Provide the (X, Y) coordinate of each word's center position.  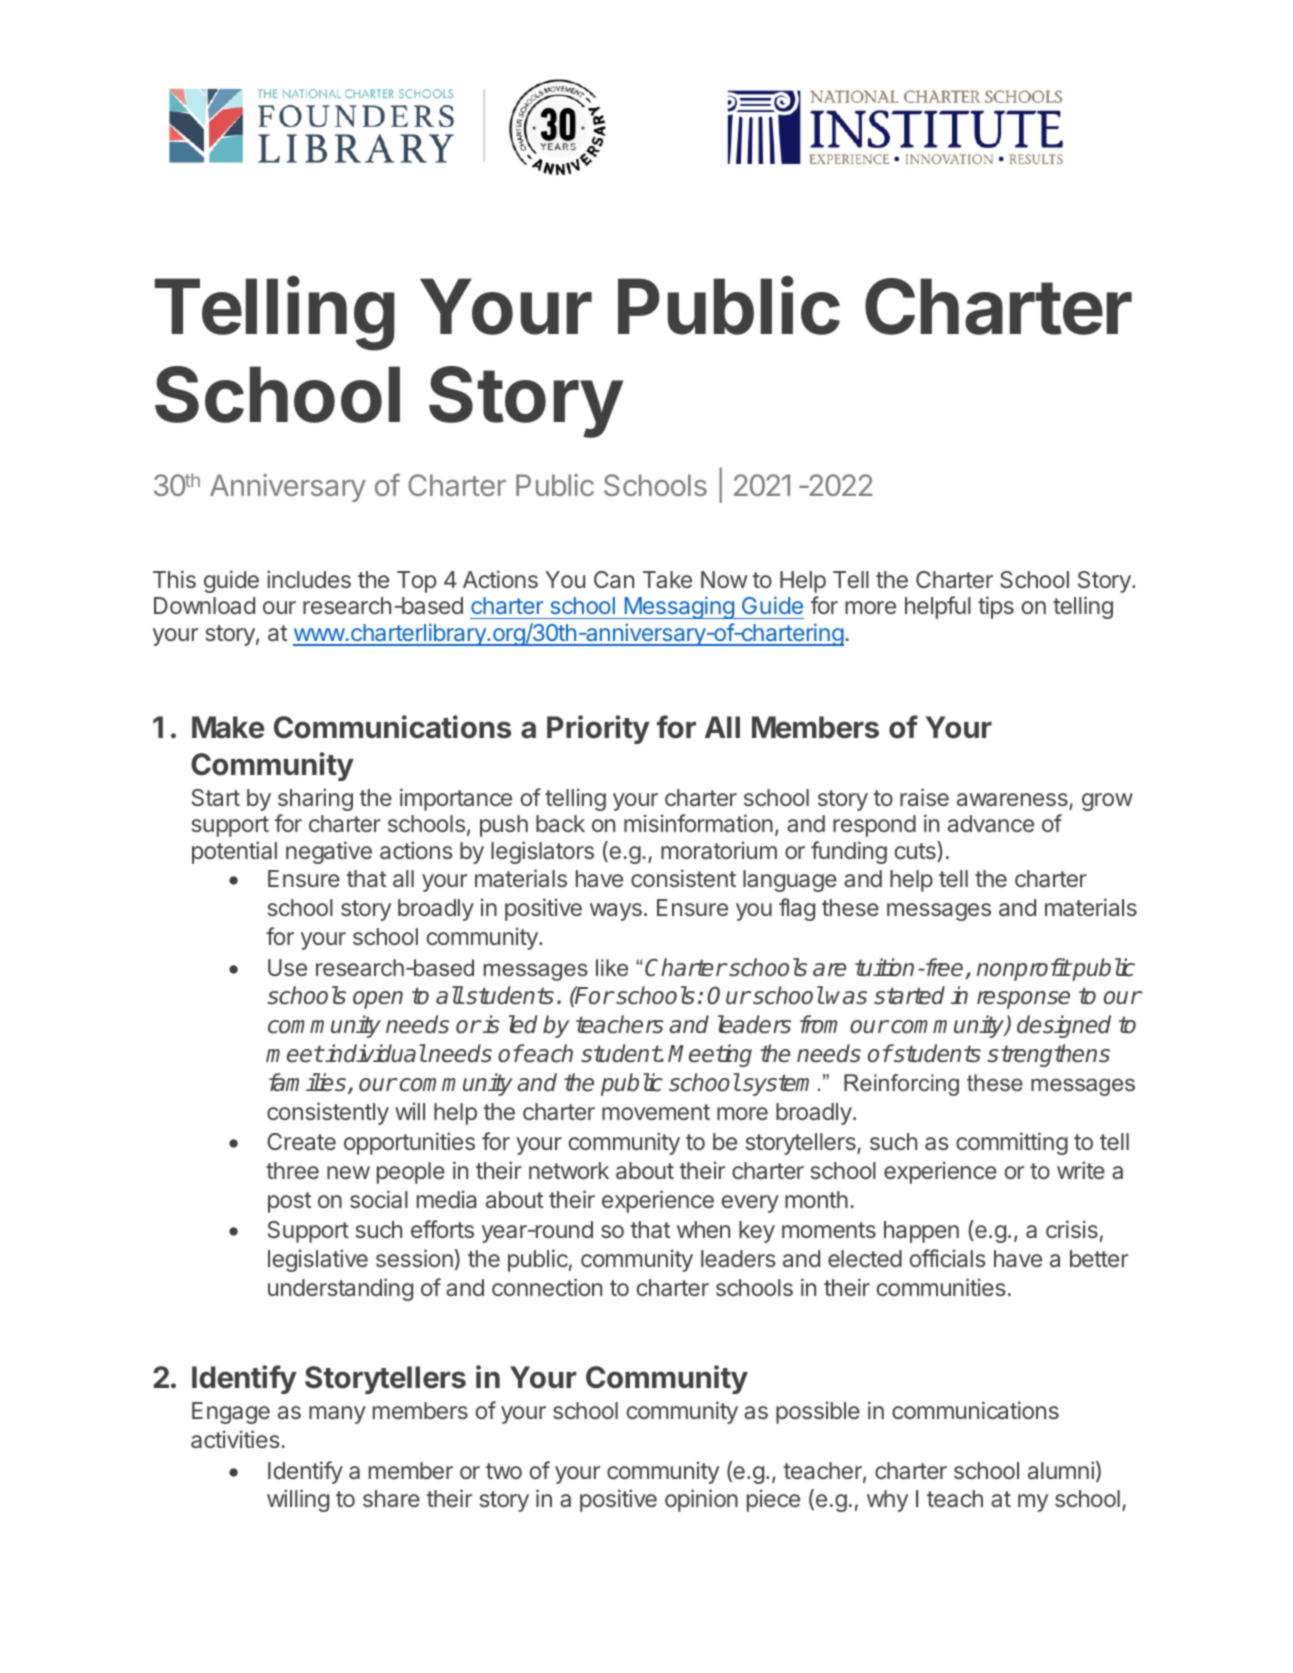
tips (996, 607)
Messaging (679, 607)
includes (309, 579)
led (523, 1024)
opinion (701, 1500)
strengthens (1049, 1055)
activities (236, 1439)
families (309, 1083)
